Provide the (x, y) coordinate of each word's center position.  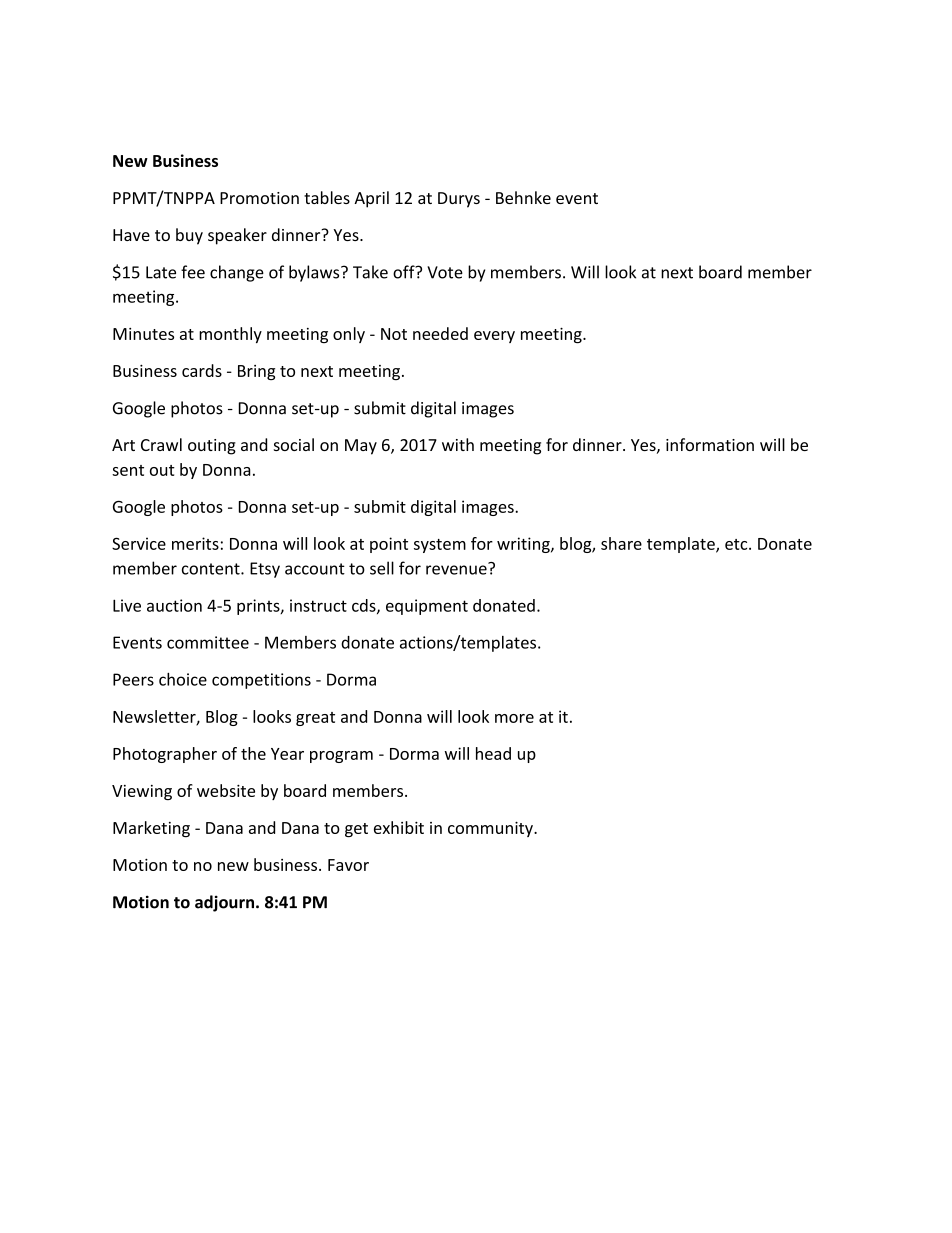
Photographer (165, 755)
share (621, 543)
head (493, 753)
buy (189, 236)
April (371, 199)
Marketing (151, 829)
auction (174, 605)
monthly (230, 335)
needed (440, 333)
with (458, 444)
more (514, 718)
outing (212, 447)
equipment (427, 607)
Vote (445, 272)
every (494, 337)
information (710, 444)
